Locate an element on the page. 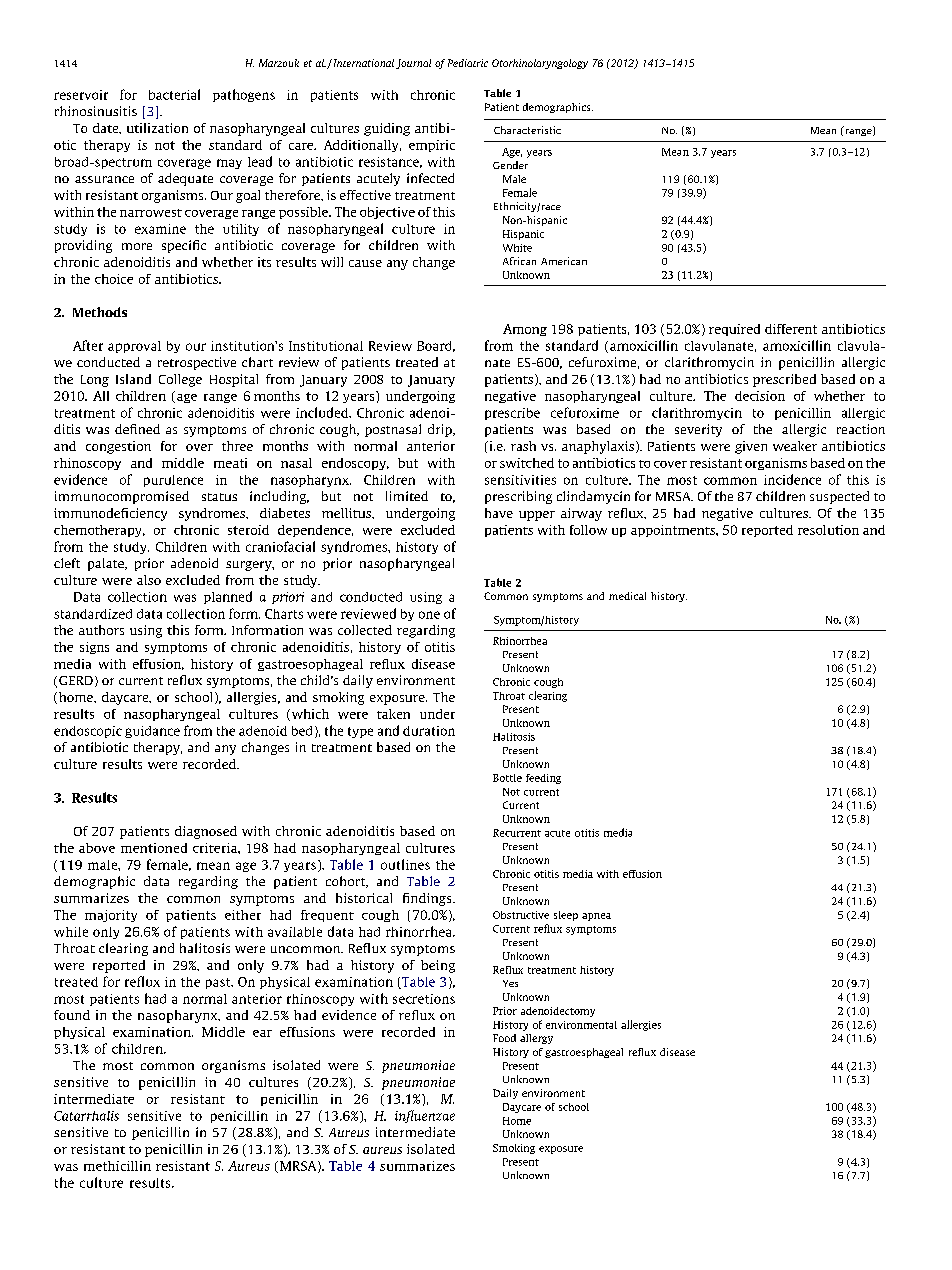 The height and width of the page is (1270, 952). Obstructive is located at coordinates (521, 915).
